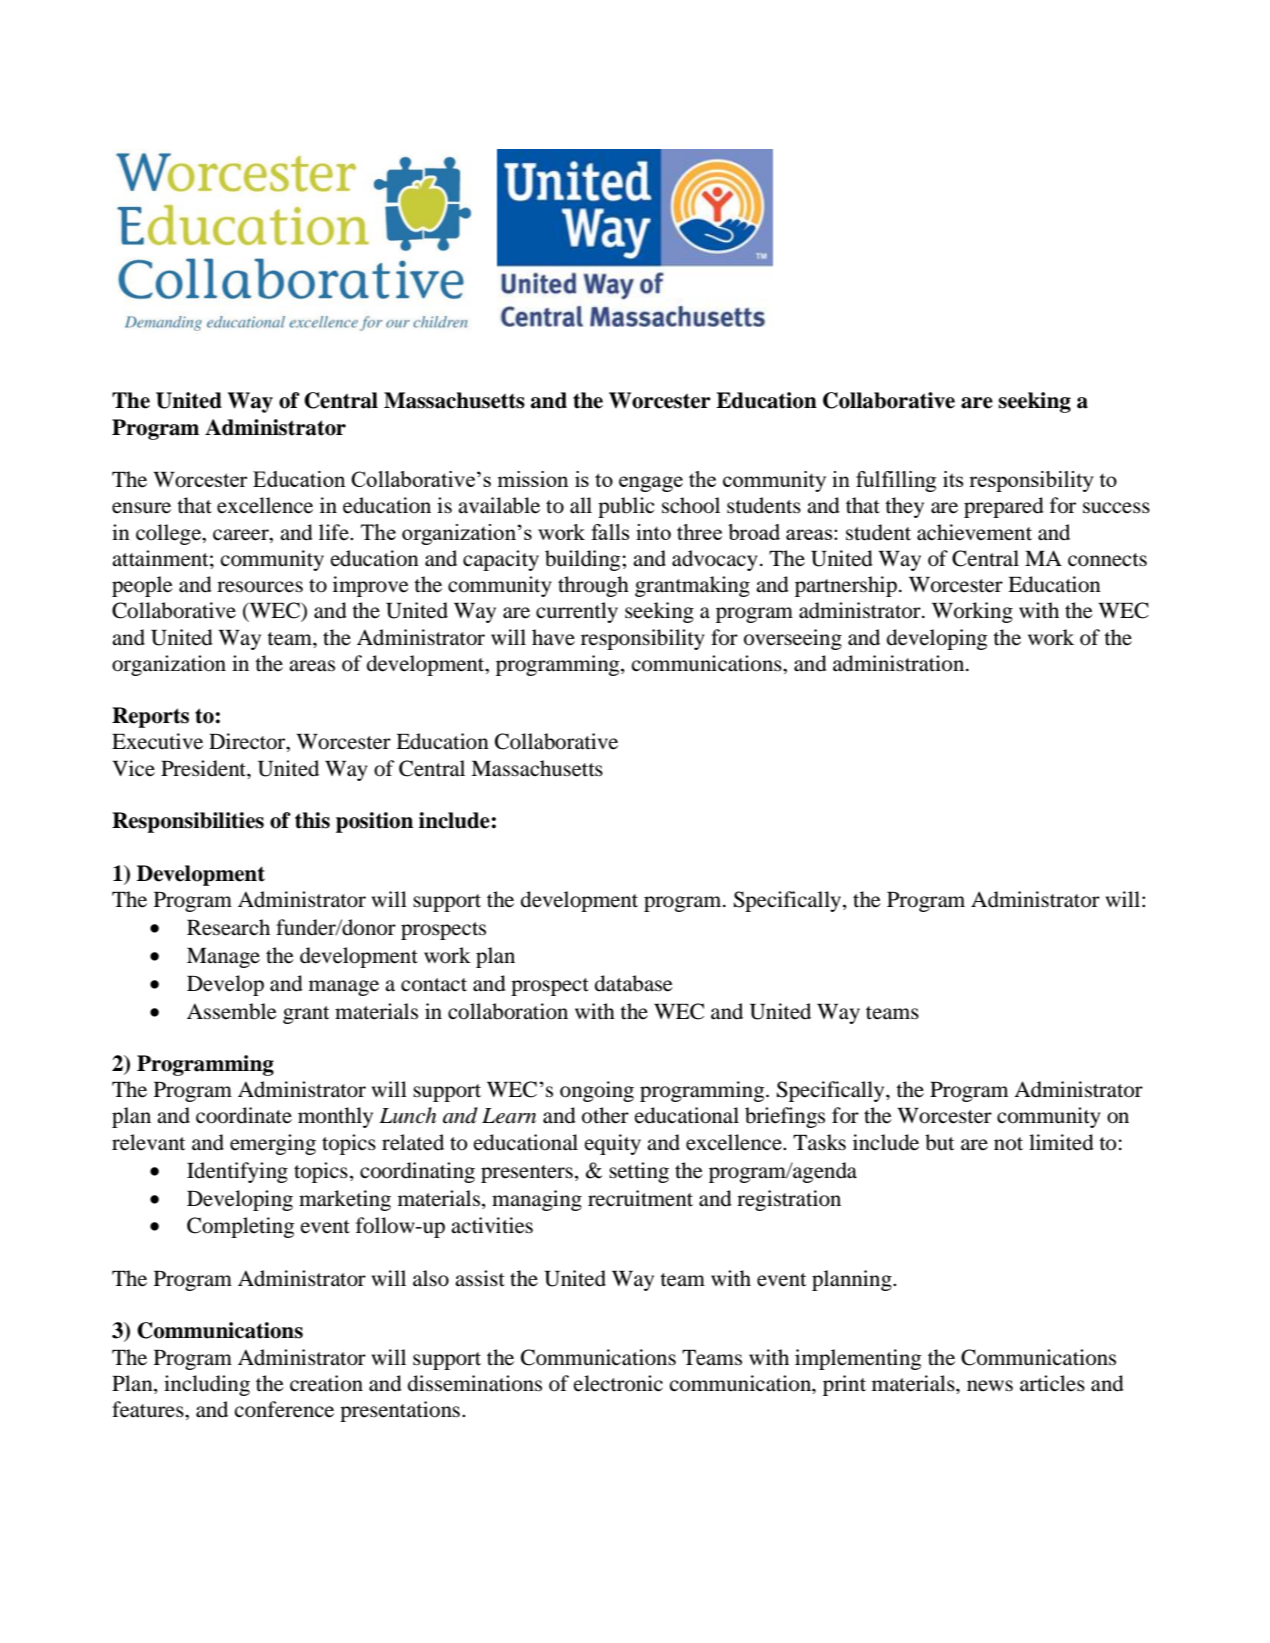  What do you see at coordinates (1004, 507) in the document?
I see `prepared` at bounding box center [1004, 507].
